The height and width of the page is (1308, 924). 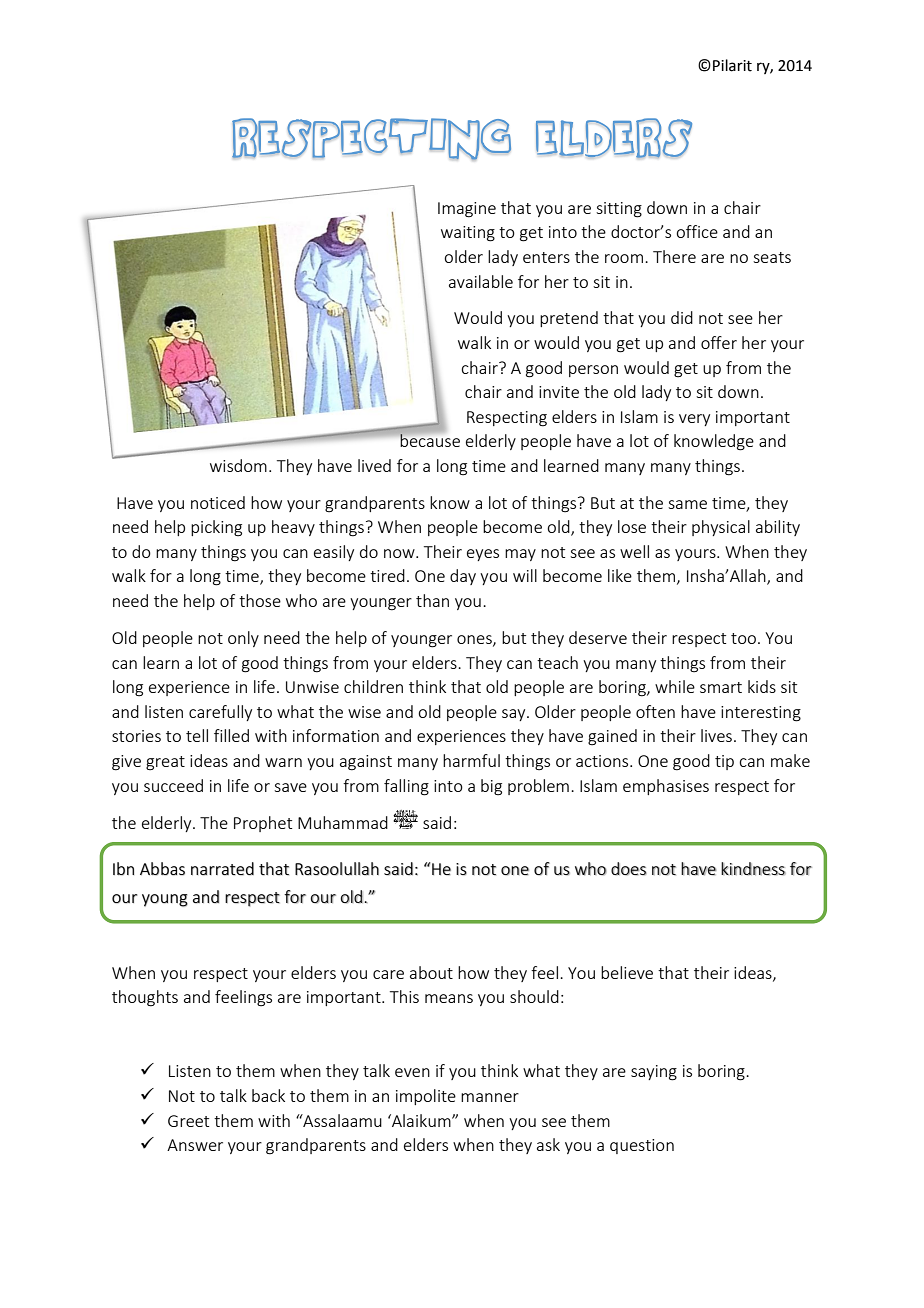 I want to click on waiting, so click(x=468, y=234).
